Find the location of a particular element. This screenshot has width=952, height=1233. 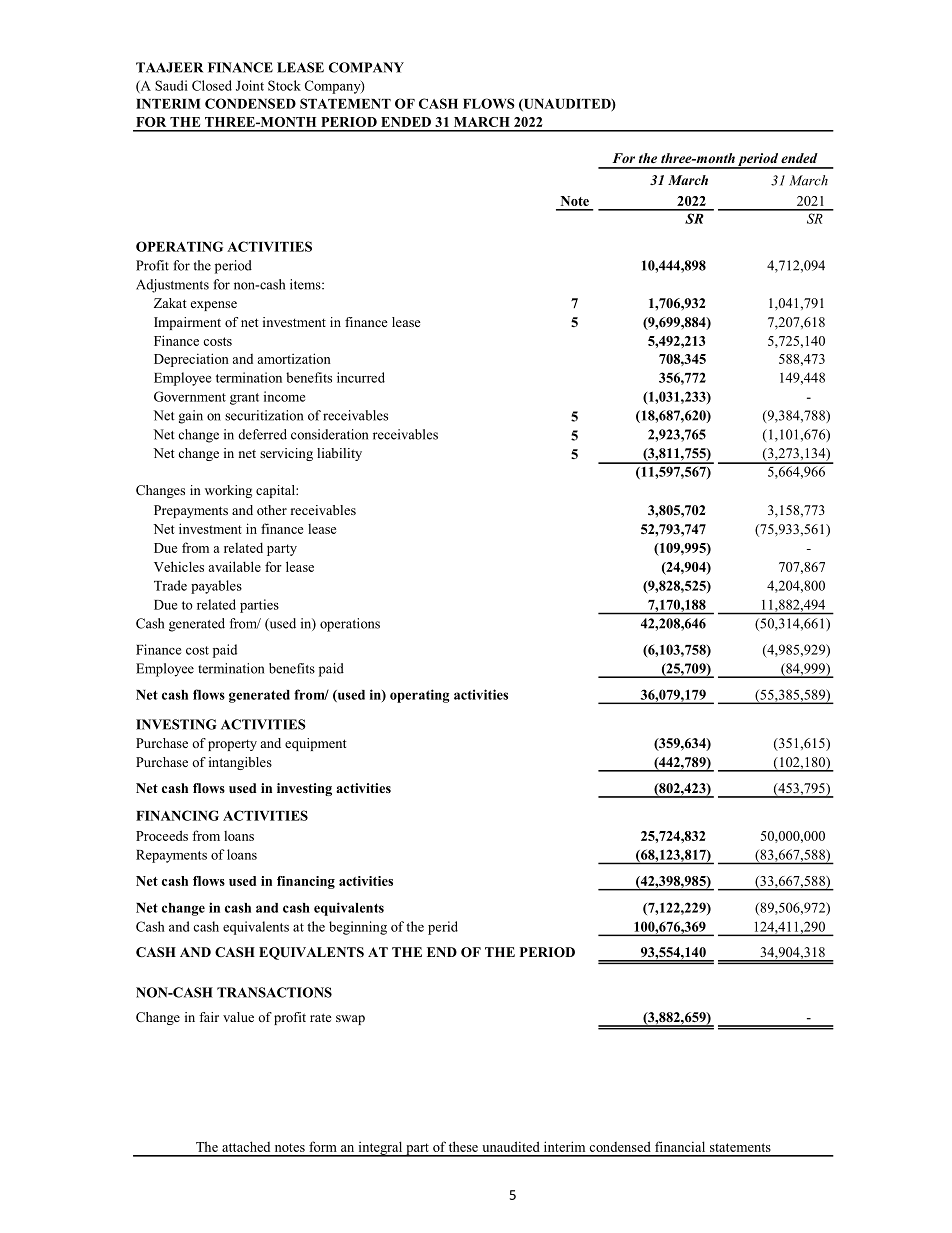

available is located at coordinates (235, 566).
